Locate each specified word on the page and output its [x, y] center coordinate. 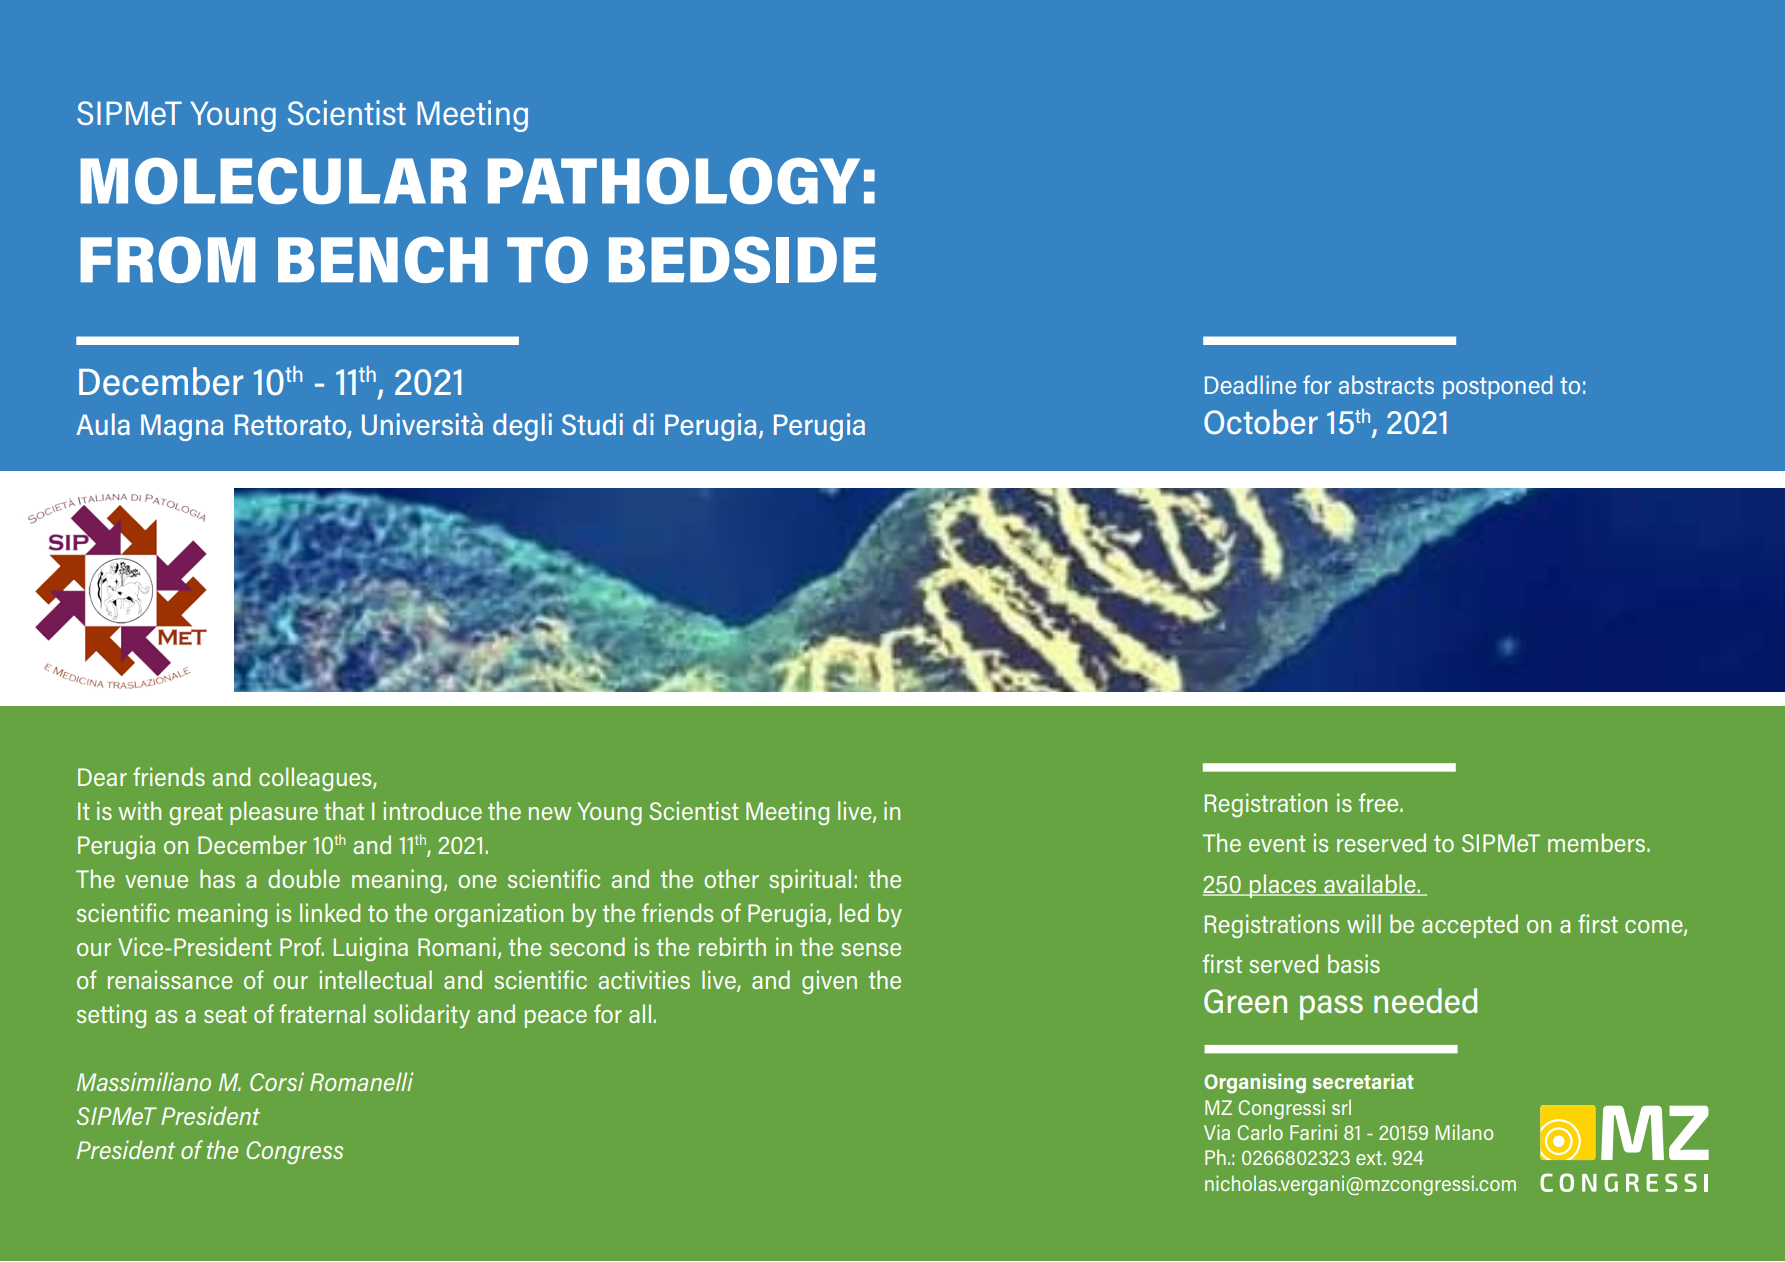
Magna [182, 427]
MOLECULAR [273, 181]
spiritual [810, 881]
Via [1217, 1132]
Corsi [277, 1081]
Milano [1464, 1132]
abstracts [1386, 384]
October [1261, 421]
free [1380, 802]
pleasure [274, 813]
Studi [592, 424]
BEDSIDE [743, 259]
